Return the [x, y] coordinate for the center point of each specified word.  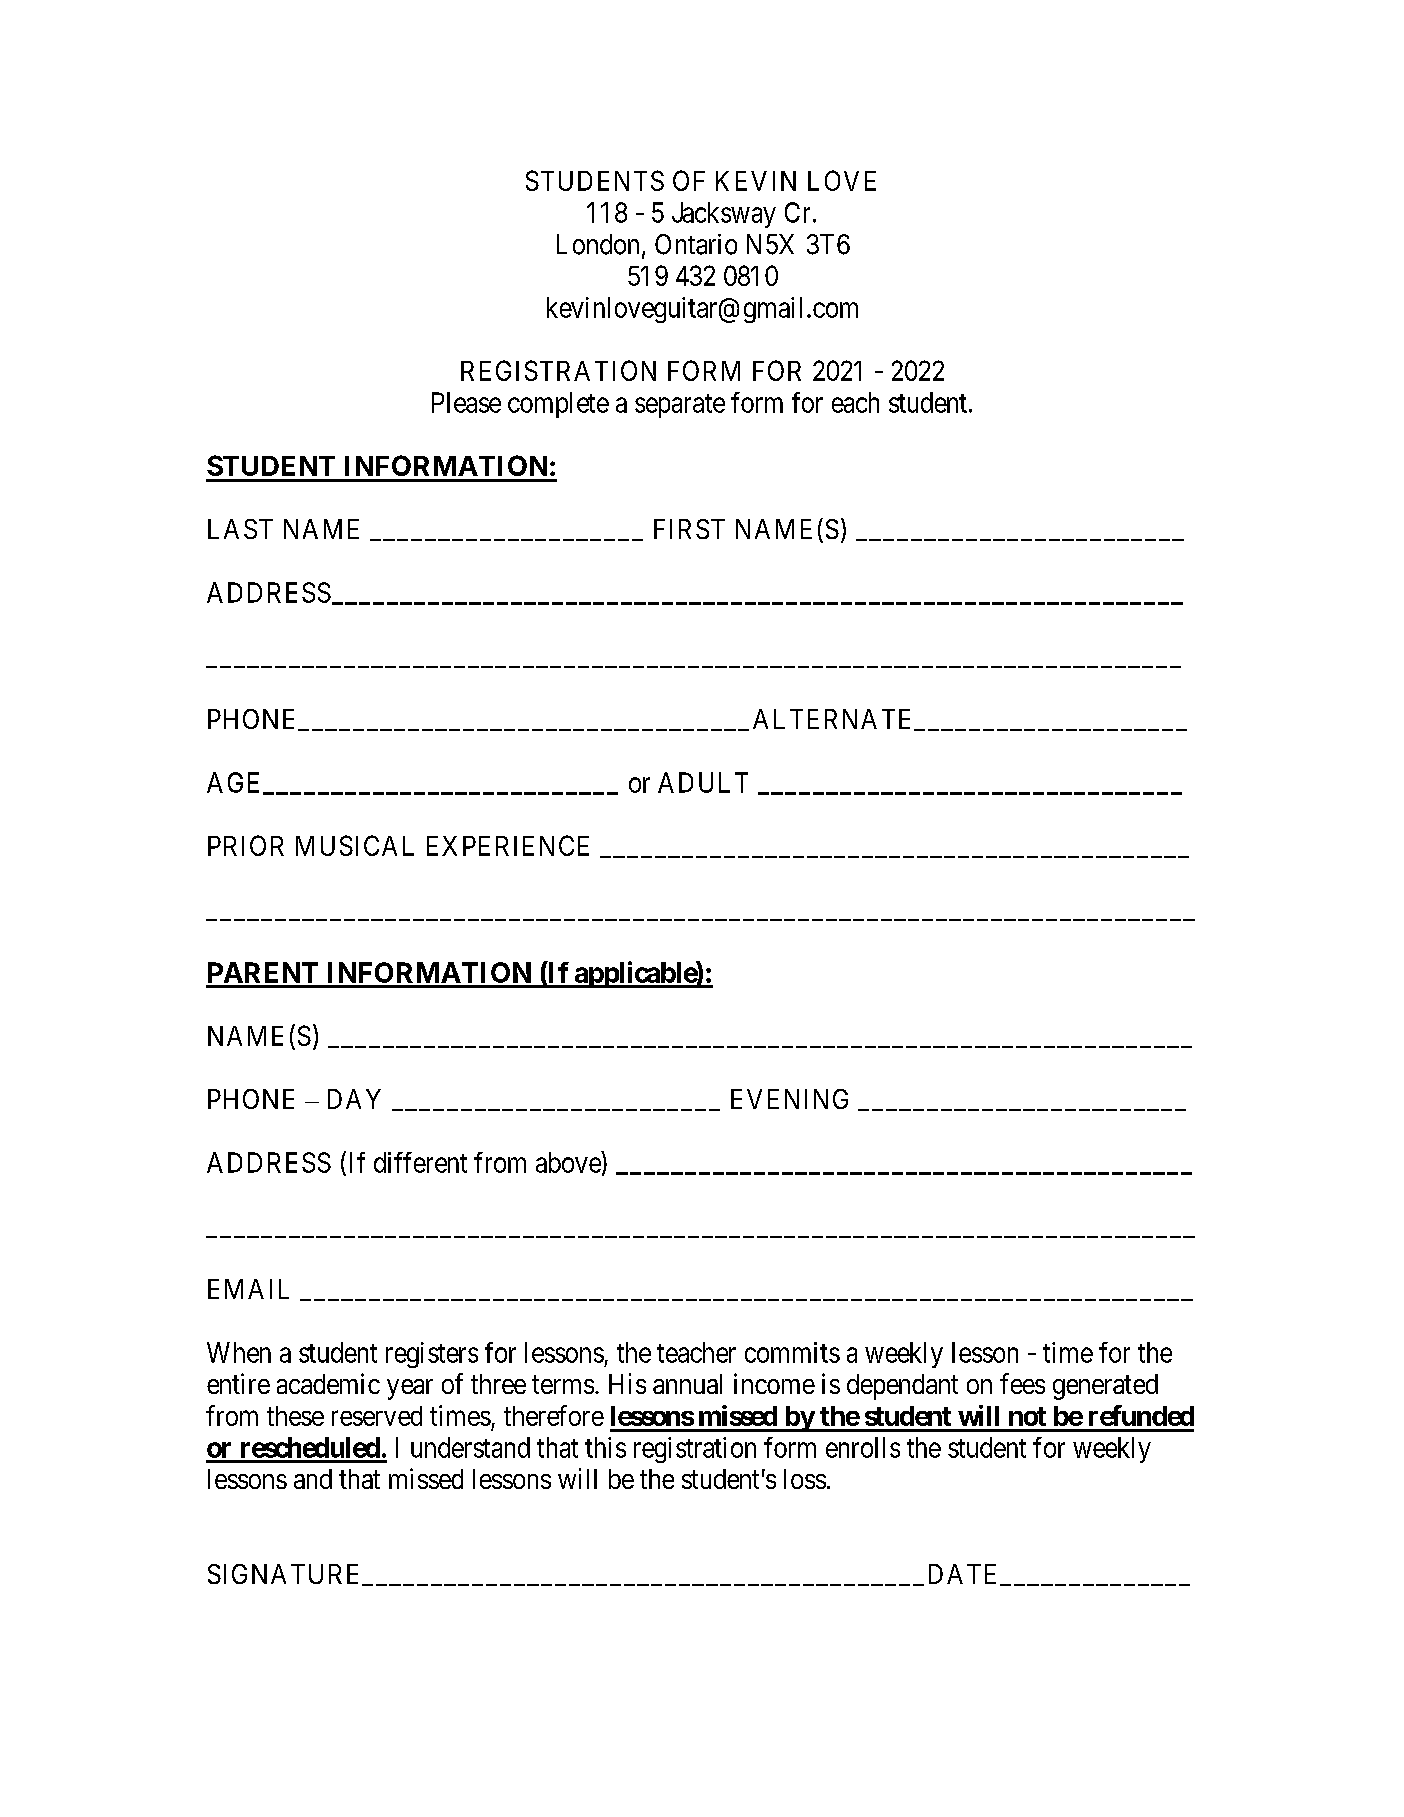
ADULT [703, 782]
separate [680, 406]
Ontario [696, 244]
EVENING [789, 1099]
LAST [240, 529]
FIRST [689, 529]
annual [687, 1384]
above [569, 1162]
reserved [377, 1416]
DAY [354, 1099]
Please [466, 402]
